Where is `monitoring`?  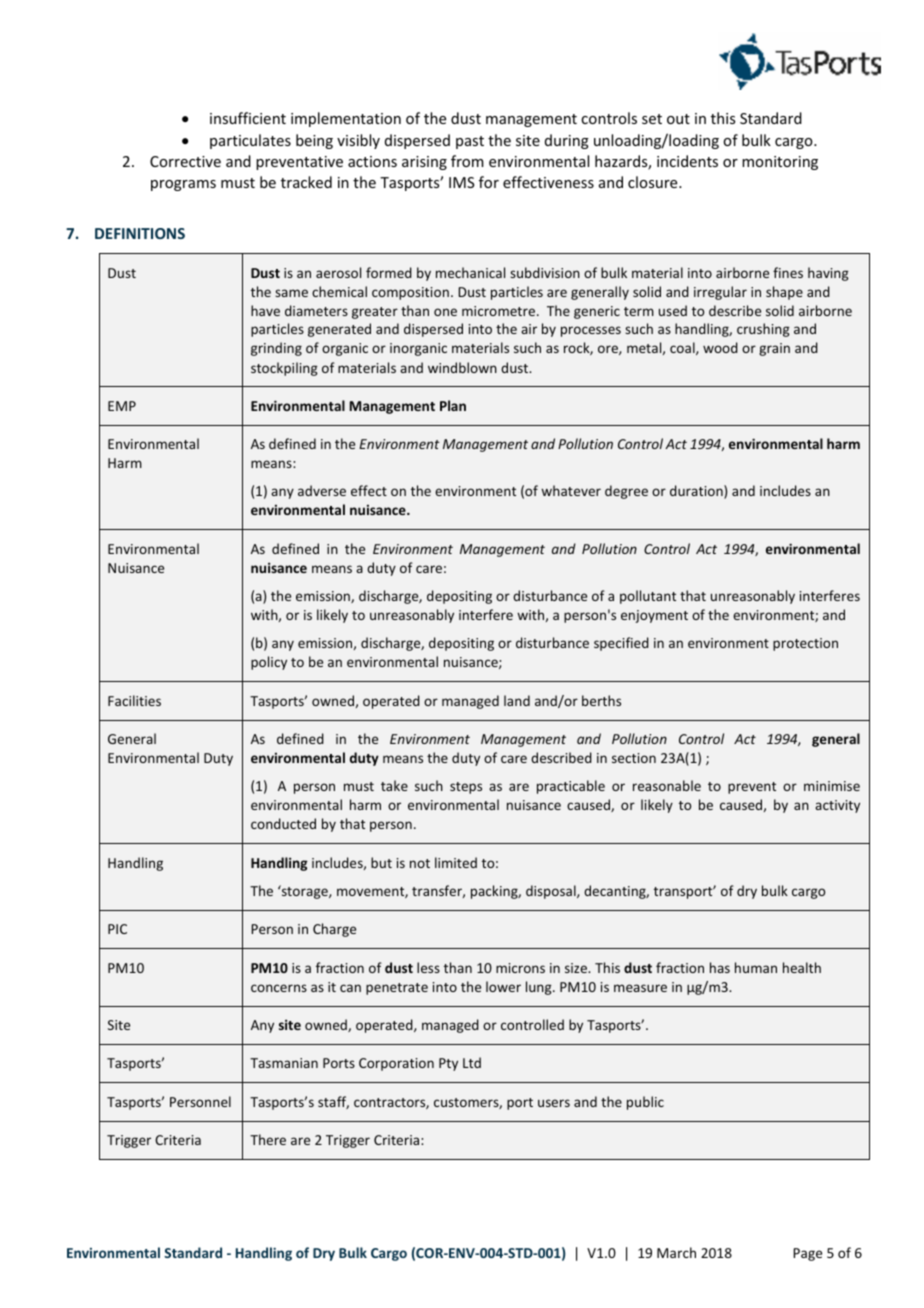
monitoring is located at coordinates (780, 163).
